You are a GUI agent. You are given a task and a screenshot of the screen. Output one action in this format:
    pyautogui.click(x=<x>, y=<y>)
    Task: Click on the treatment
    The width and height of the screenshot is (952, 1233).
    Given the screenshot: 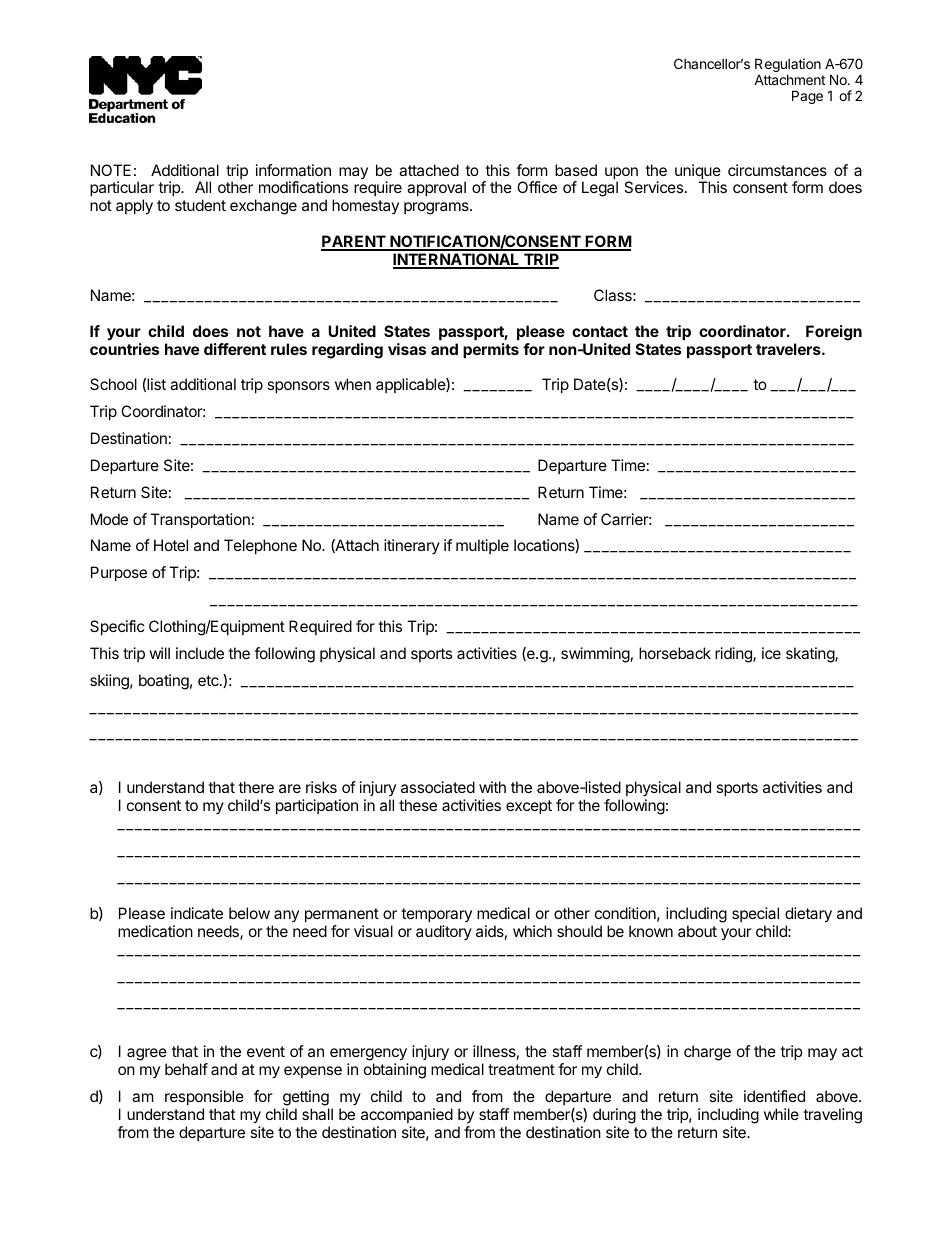 What is the action you would take?
    pyautogui.click(x=521, y=1069)
